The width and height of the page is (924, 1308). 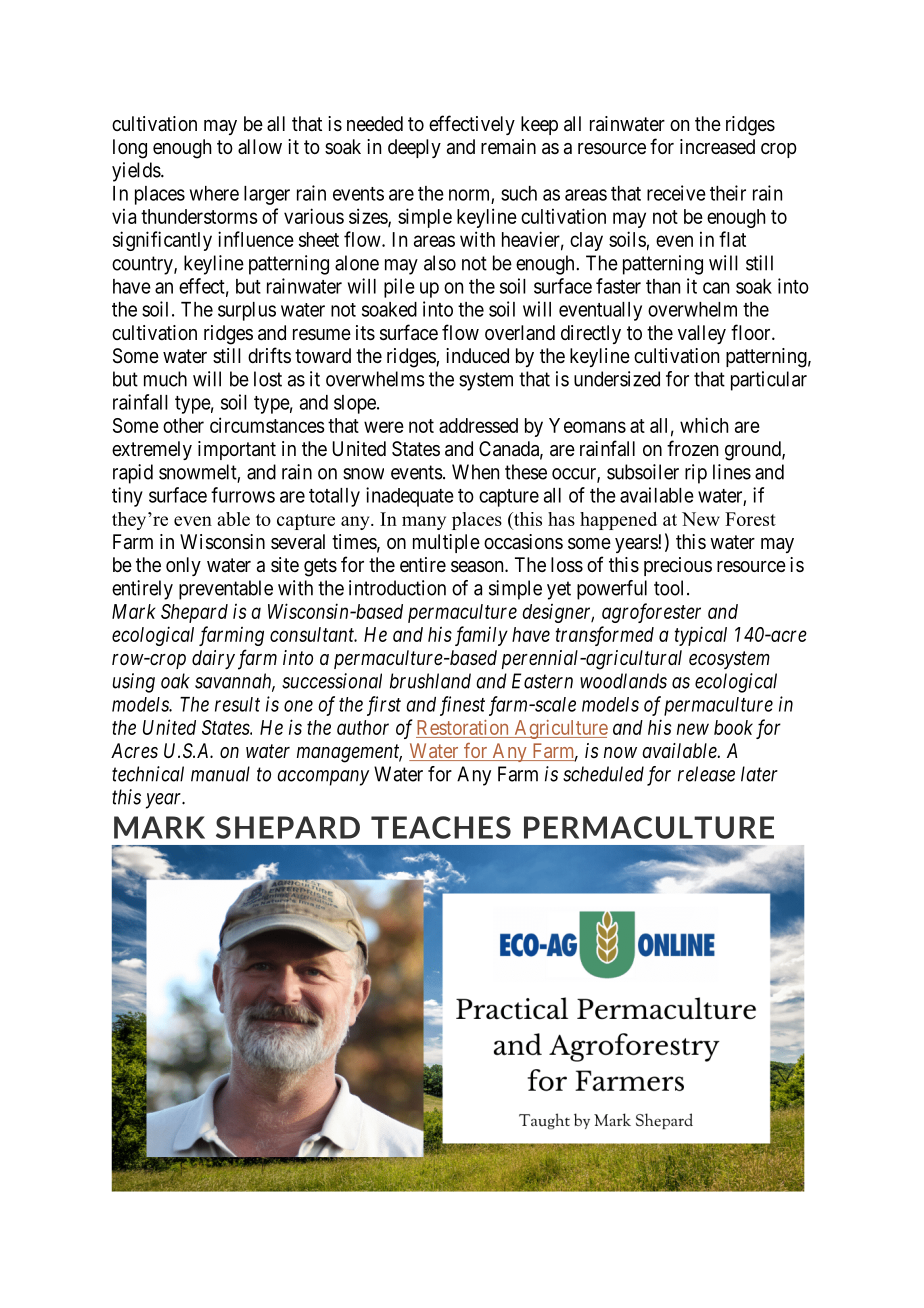 I want to click on manual, so click(x=220, y=774).
